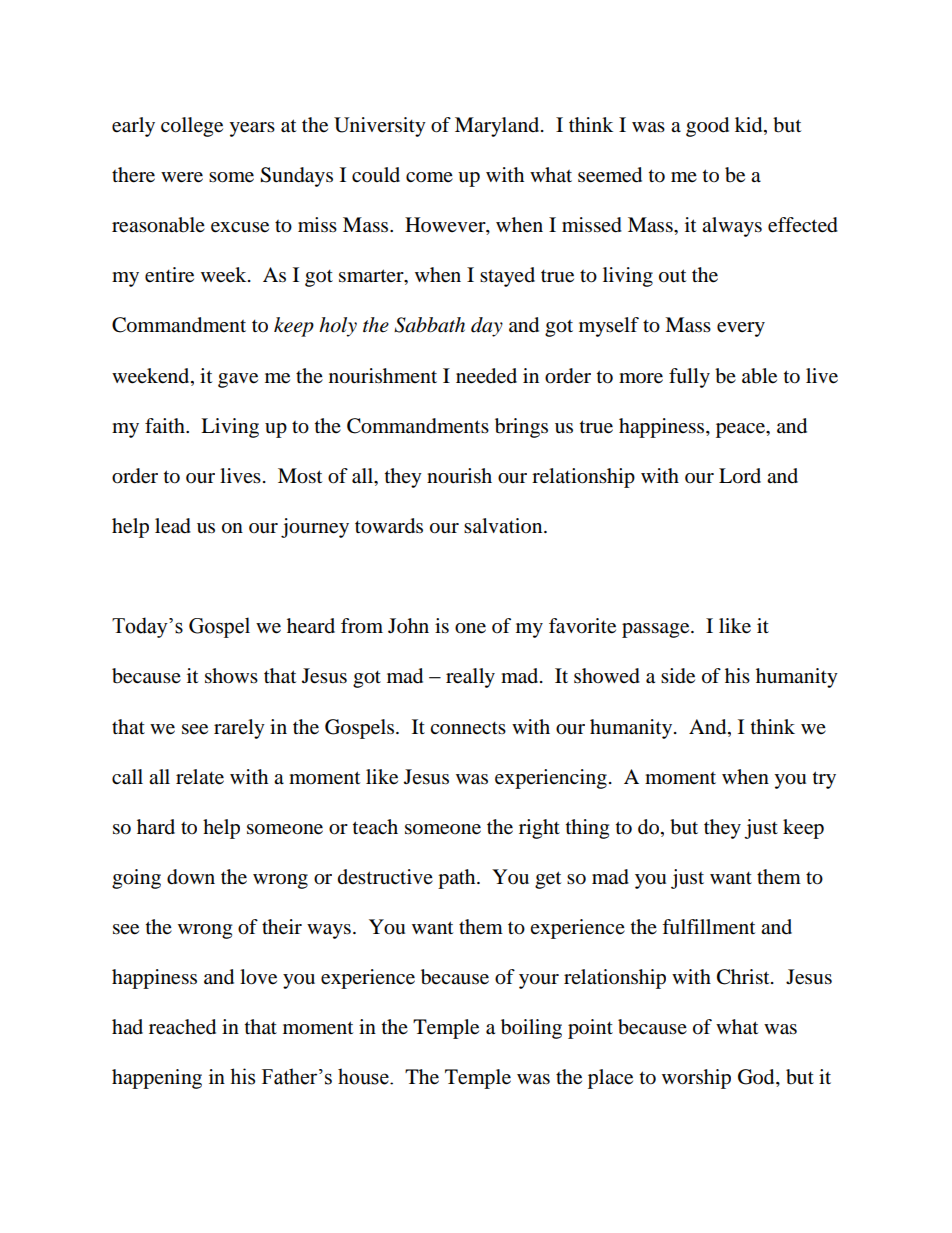  What do you see at coordinates (200, 777) in the page?
I see `relate` at bounding box center [200, 777].
